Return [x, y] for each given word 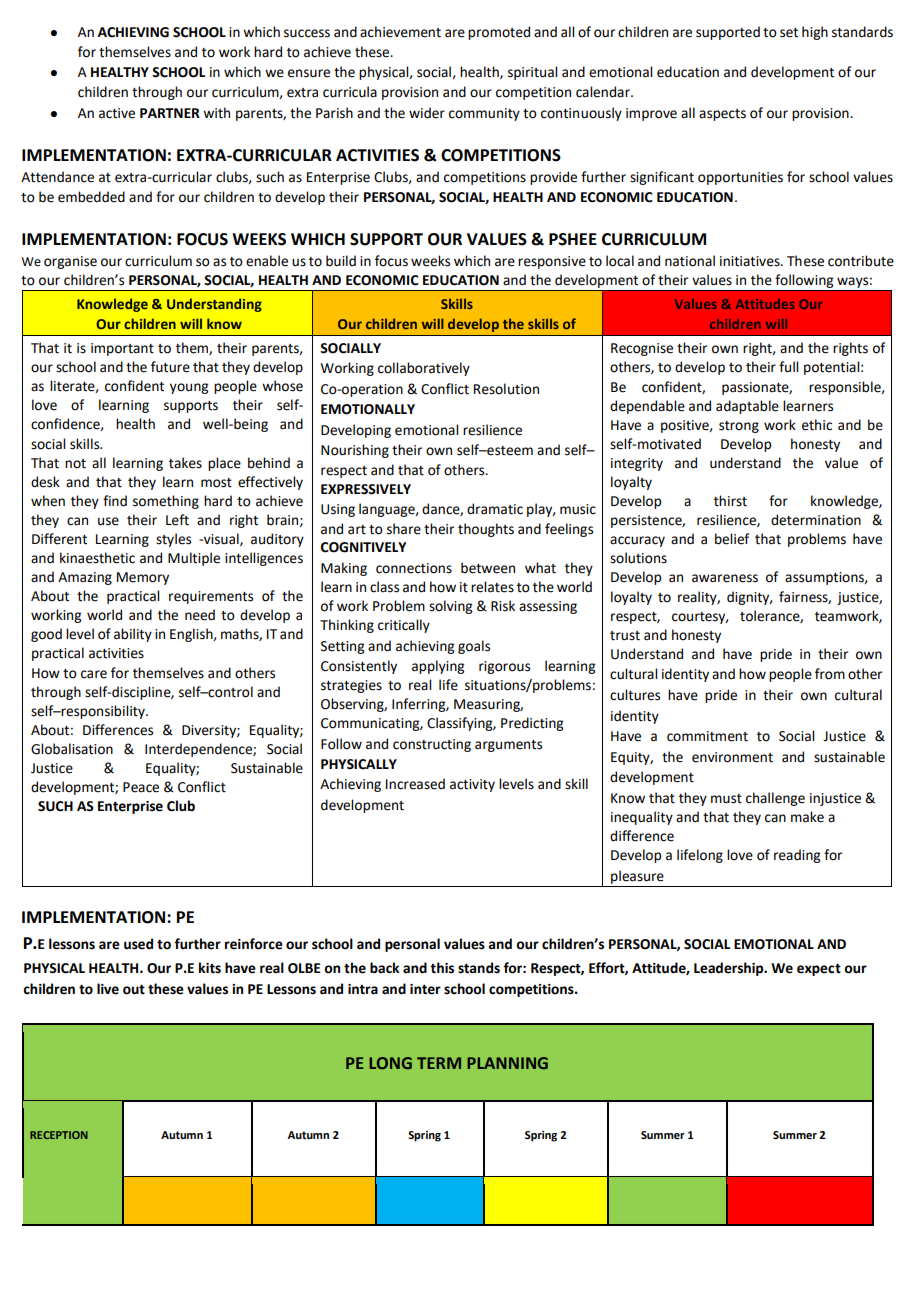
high [815, 33]
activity [472, 785]
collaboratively [424, 369]
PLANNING [507, 1063]
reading [797, 856]
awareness [725, 578]
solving [450, 607]
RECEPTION [59, 1135]
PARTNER [170, 113]
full [788, 367]
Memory [143, 578]
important [122, 349]
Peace [141, 787]
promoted [499, 33]
